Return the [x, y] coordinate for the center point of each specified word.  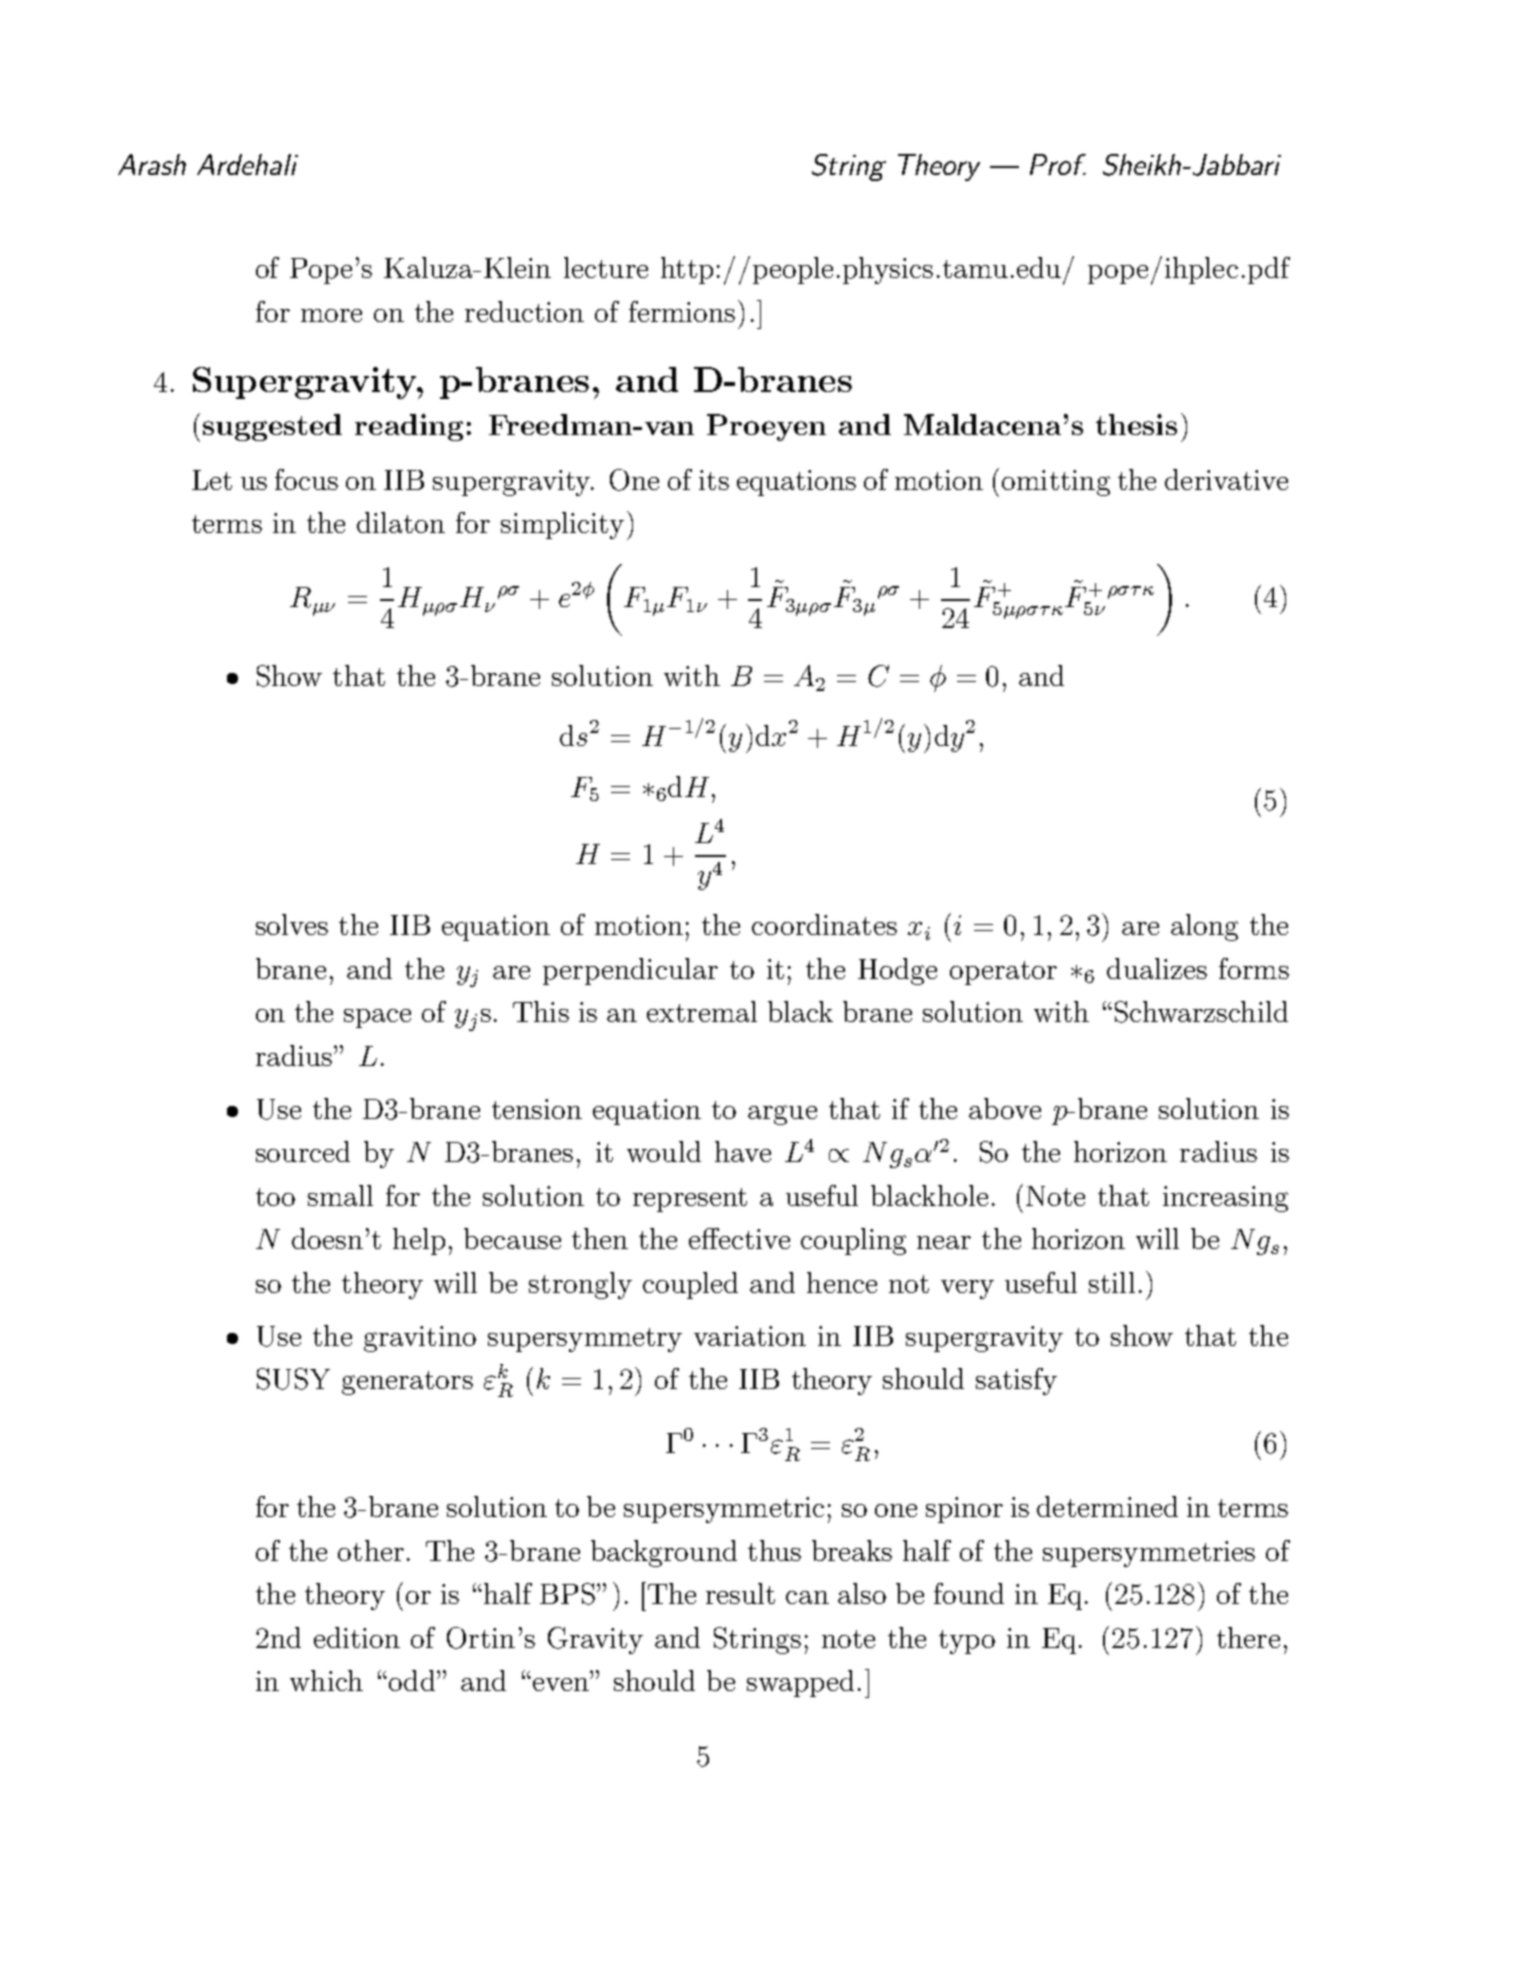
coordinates [824, 924]
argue [782, 1115]
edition [357, 1637]
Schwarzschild [1201, 1012]
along [1204, 927]
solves [292, 924]
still [1112, 1282]
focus [306, 479]
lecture [606, 267]
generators [407, 1383]
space [377, 1018]
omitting [1056, 483]
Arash [152, 164]
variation [750, 1336]
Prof [1058, 164]
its [714, 480]
